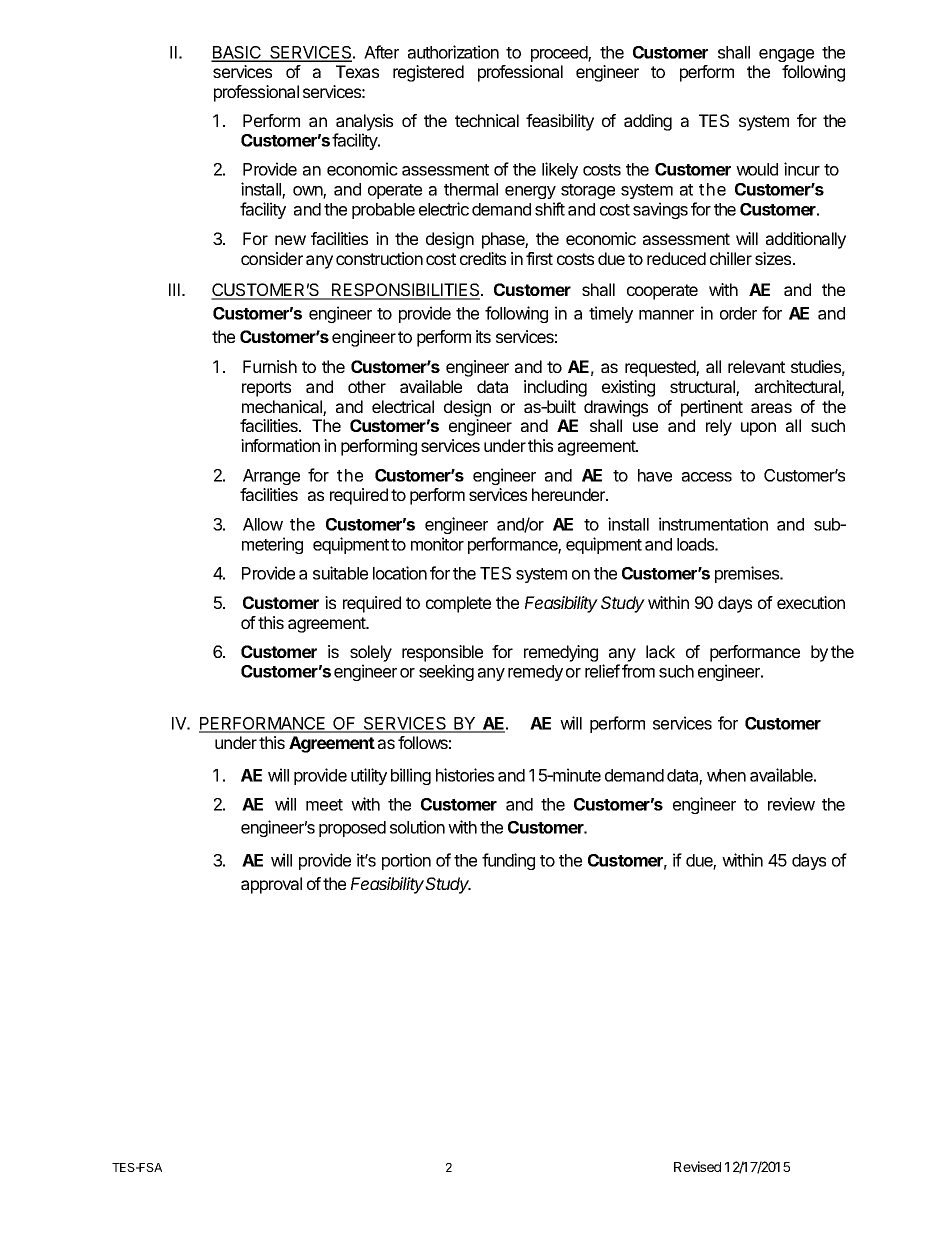 The width and height of the image is (952, 1233). Describe the element at coordinates (786, 55) in the image. I see `engage` at that location.
